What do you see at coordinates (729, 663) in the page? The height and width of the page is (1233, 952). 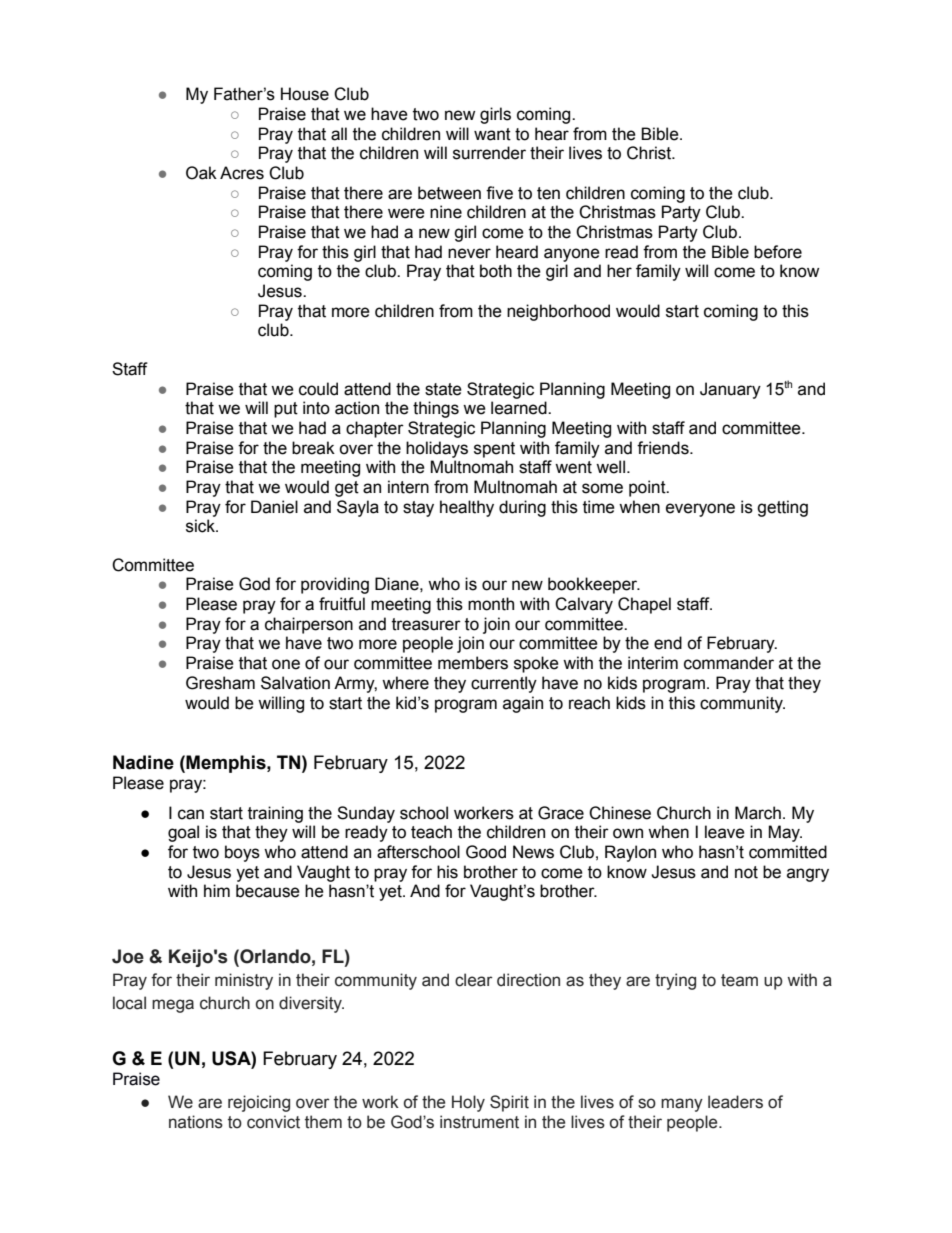 I see `commander` at bounding box center [729, 663].
